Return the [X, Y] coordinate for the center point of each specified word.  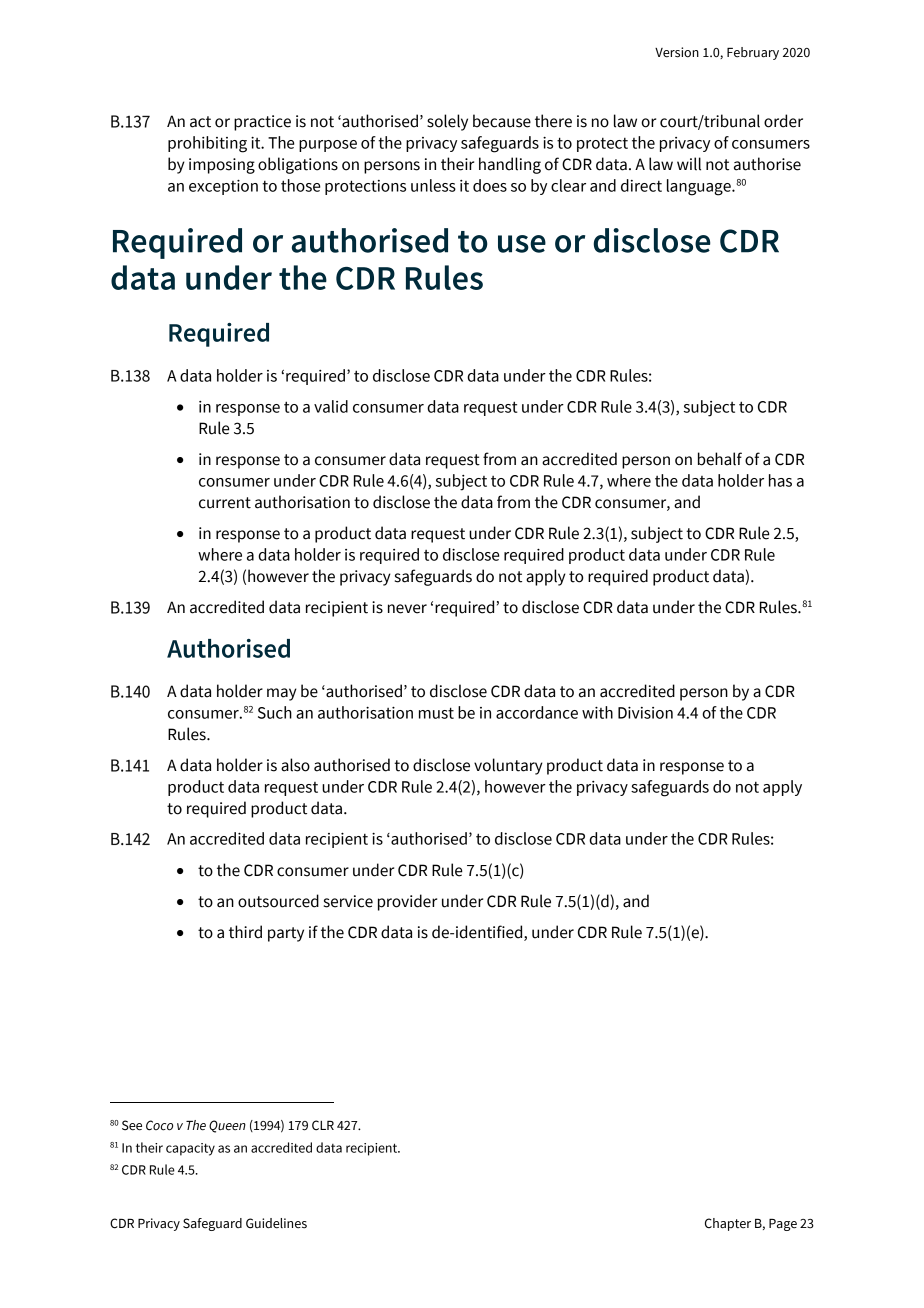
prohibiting [207, 144]
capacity [190, 1149]
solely [447, 122]
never [407, 609]
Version [677, 52]
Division [645, 713]
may [282, 694]
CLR [323, 1125]
